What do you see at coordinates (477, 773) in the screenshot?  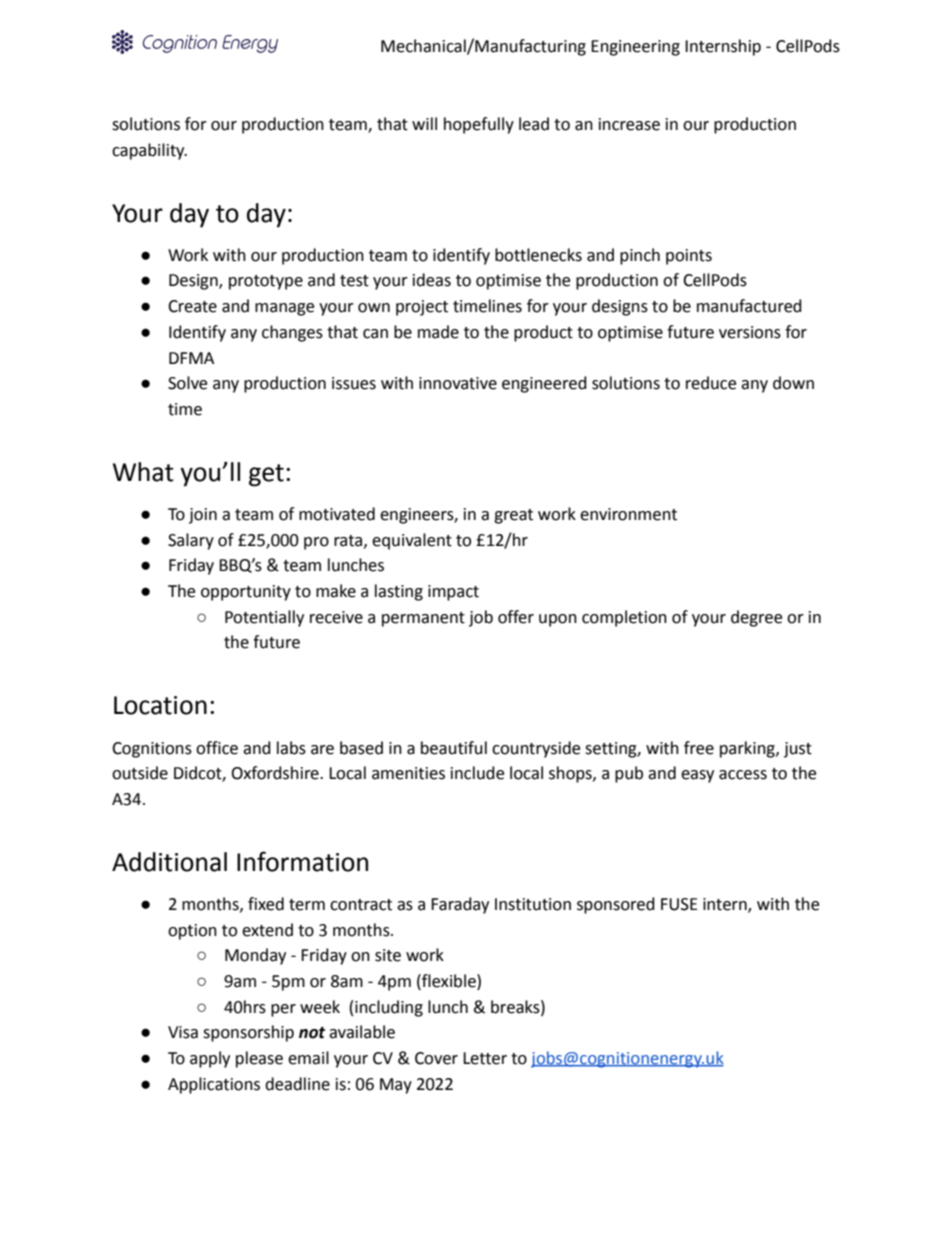 I see `include` at bounding box center [477, 773].
